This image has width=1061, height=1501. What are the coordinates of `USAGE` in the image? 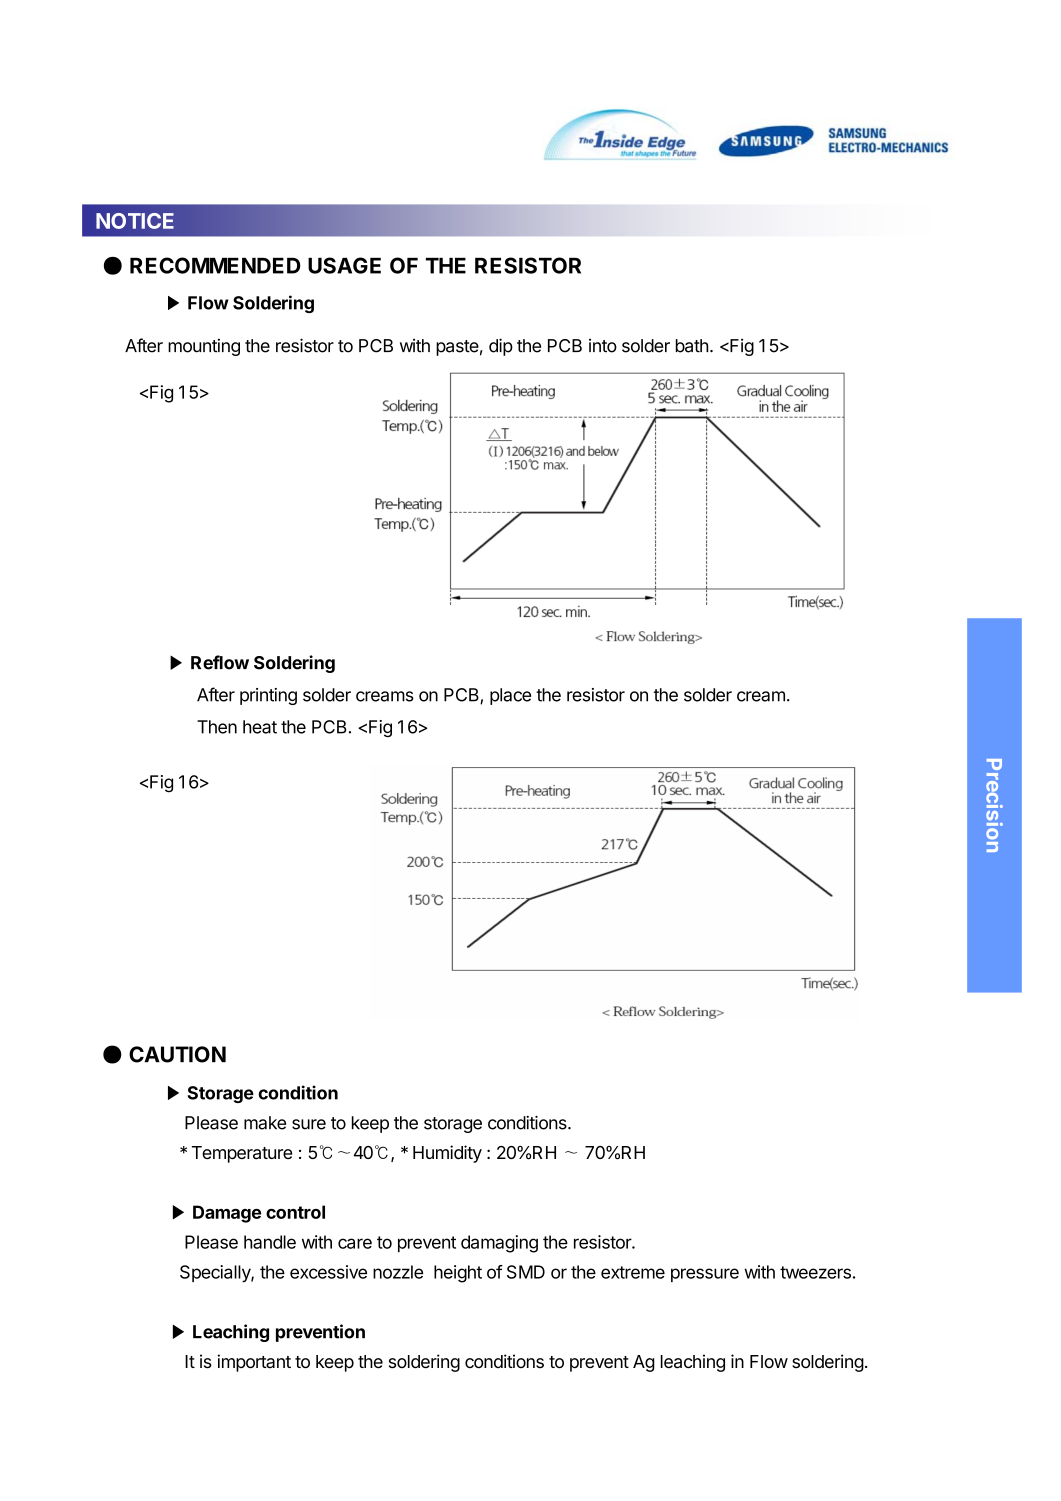 It's located at (344, 265).
